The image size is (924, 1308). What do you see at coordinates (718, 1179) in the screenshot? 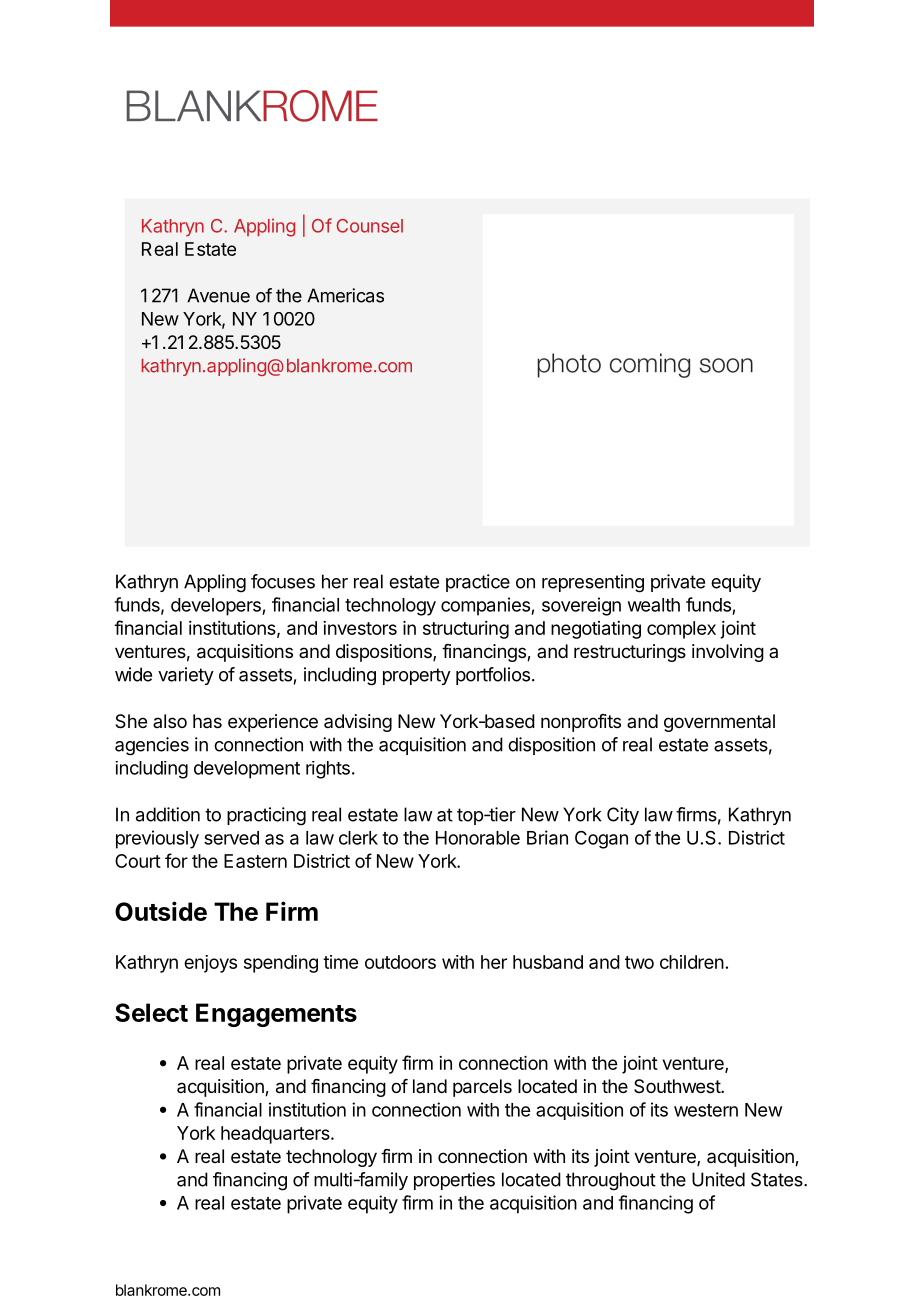
I see `United` at bounding box center [718, 1179].
